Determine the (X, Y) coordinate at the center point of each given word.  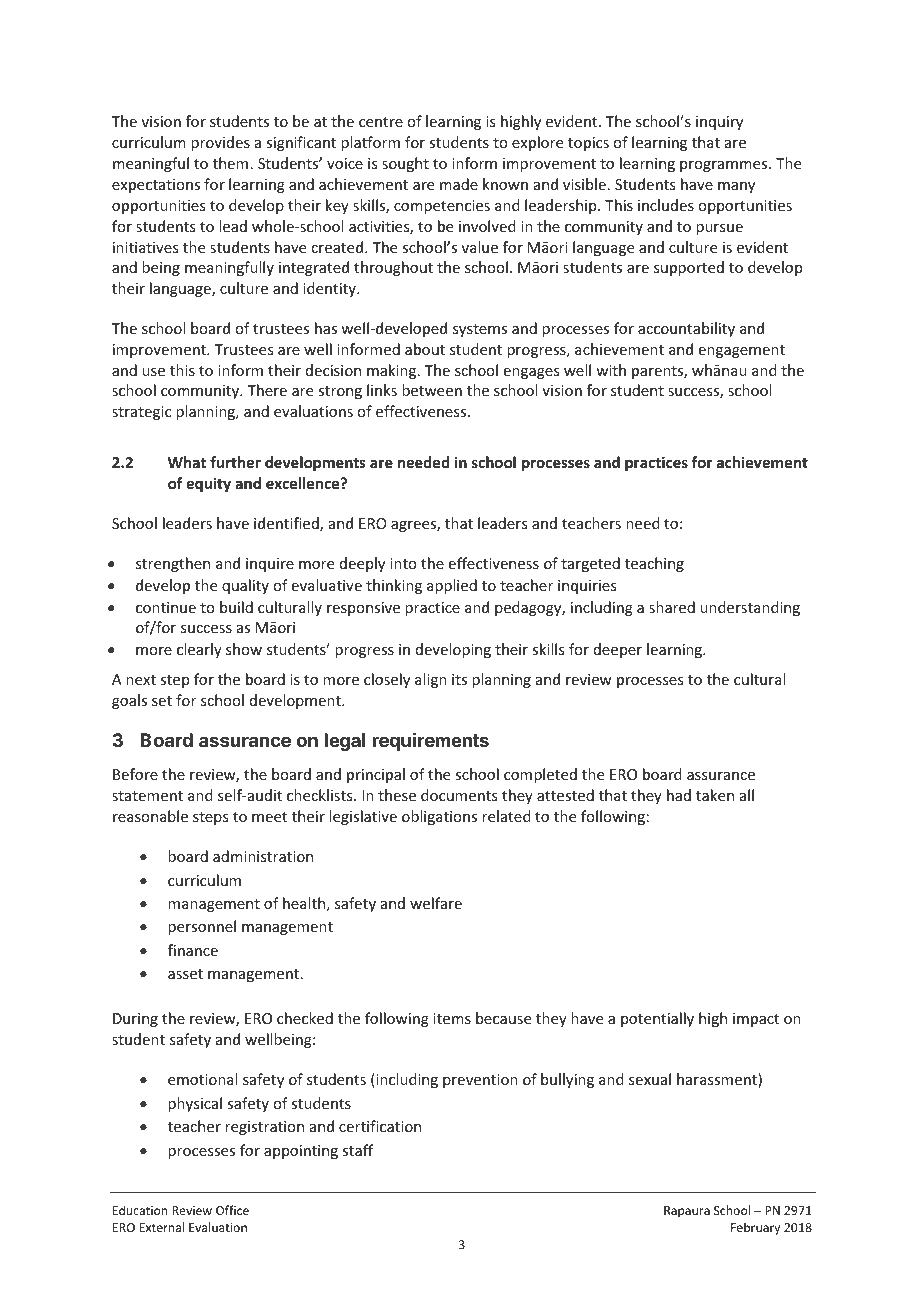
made (459, 184)
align (431, 680)
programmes (725, 166)
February (755, 1228)
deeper (618, 650)
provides (220, 143)
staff (357, 1150)
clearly (199, 650)
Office (232, 1210)
